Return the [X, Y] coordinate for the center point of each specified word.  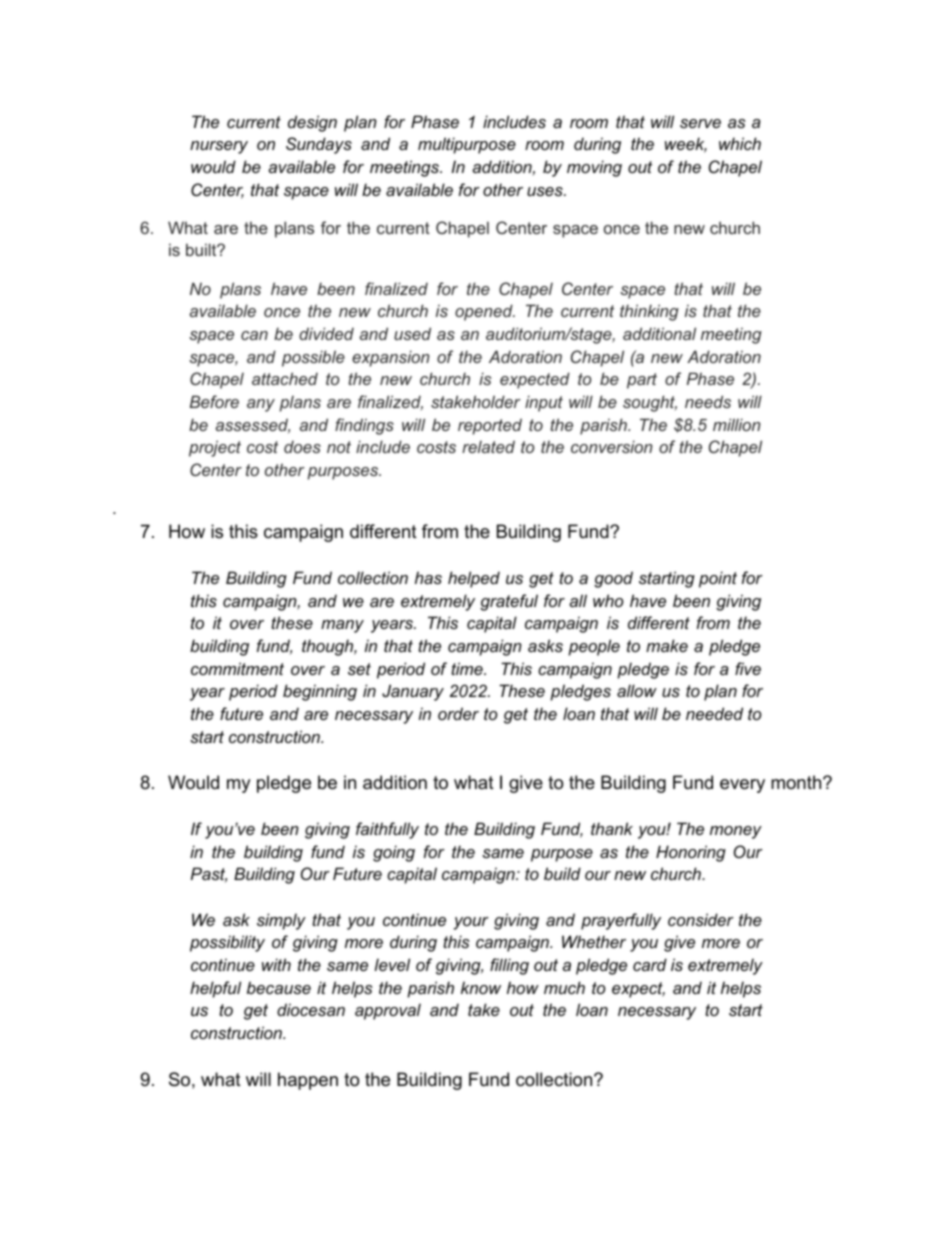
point [718, 579]
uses [546, 191]
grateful [509, 602]
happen [308, 1081]
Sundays [319, 145]
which [740, 143]
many [342, 626]
